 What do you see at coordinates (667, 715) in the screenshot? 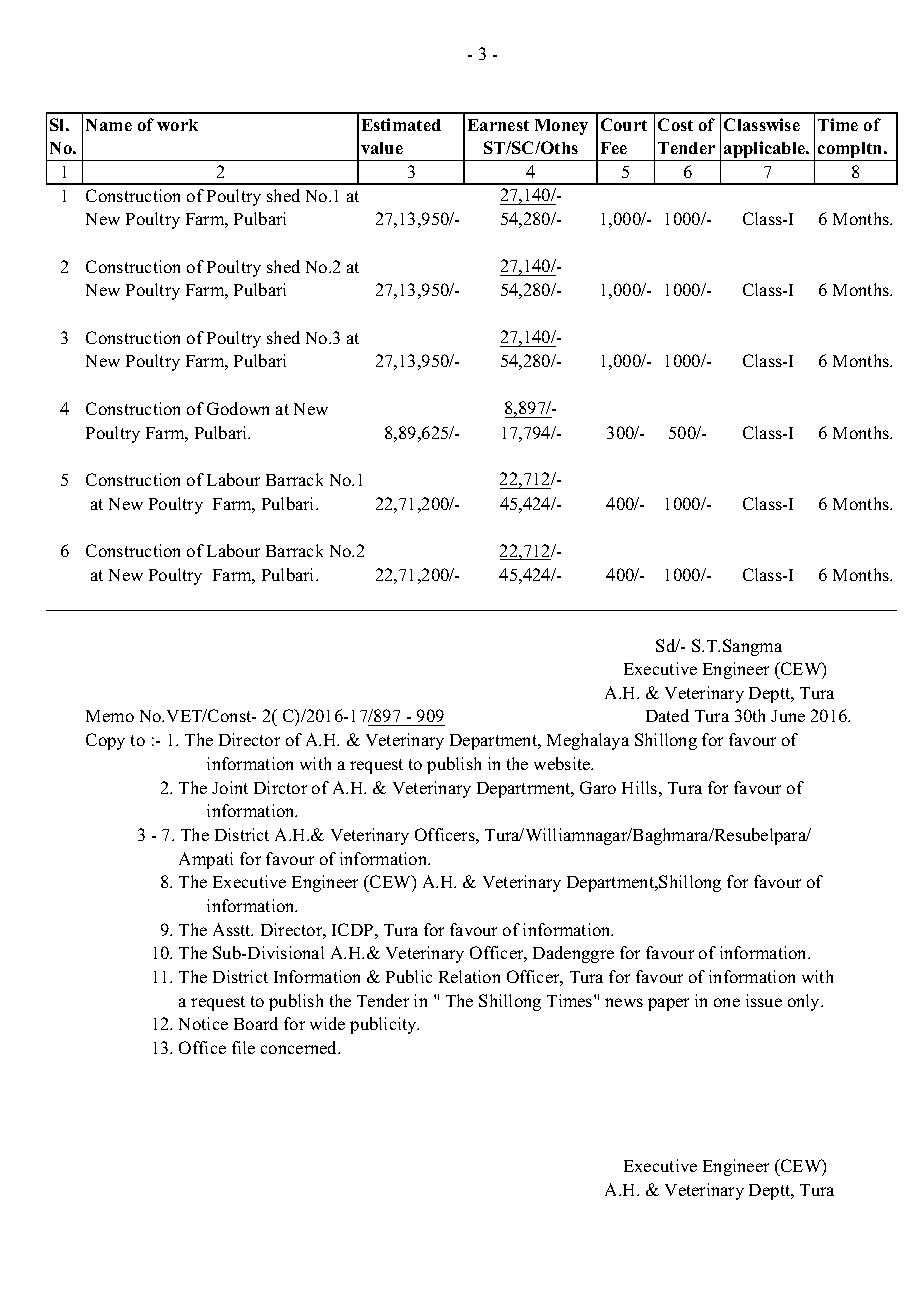
I see `Dated` at bounding box center [667, 715].
